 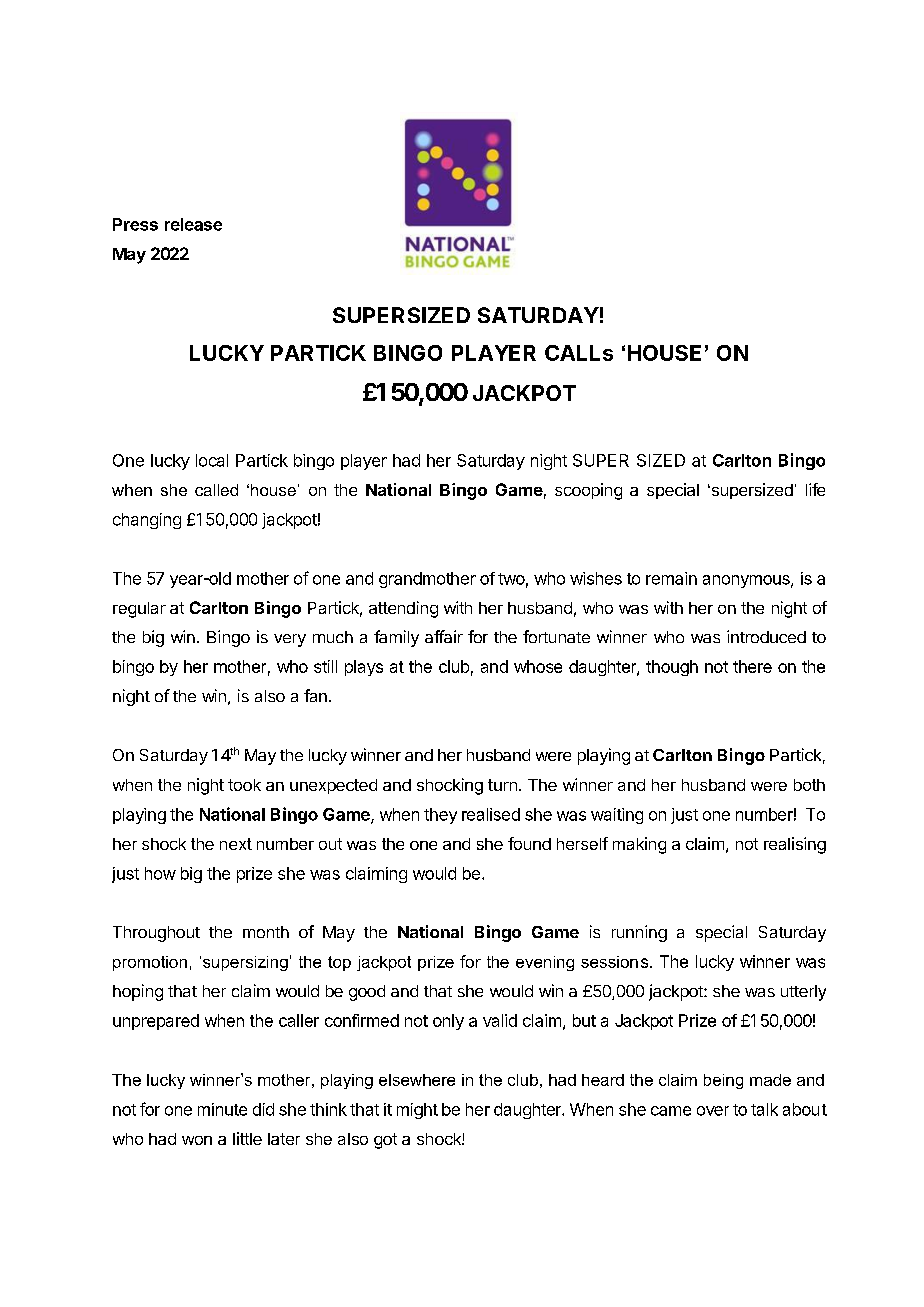 What do you see at coordinates (193, 224) in the screenshot?
I see `release` at bounding box center [193, 224].
